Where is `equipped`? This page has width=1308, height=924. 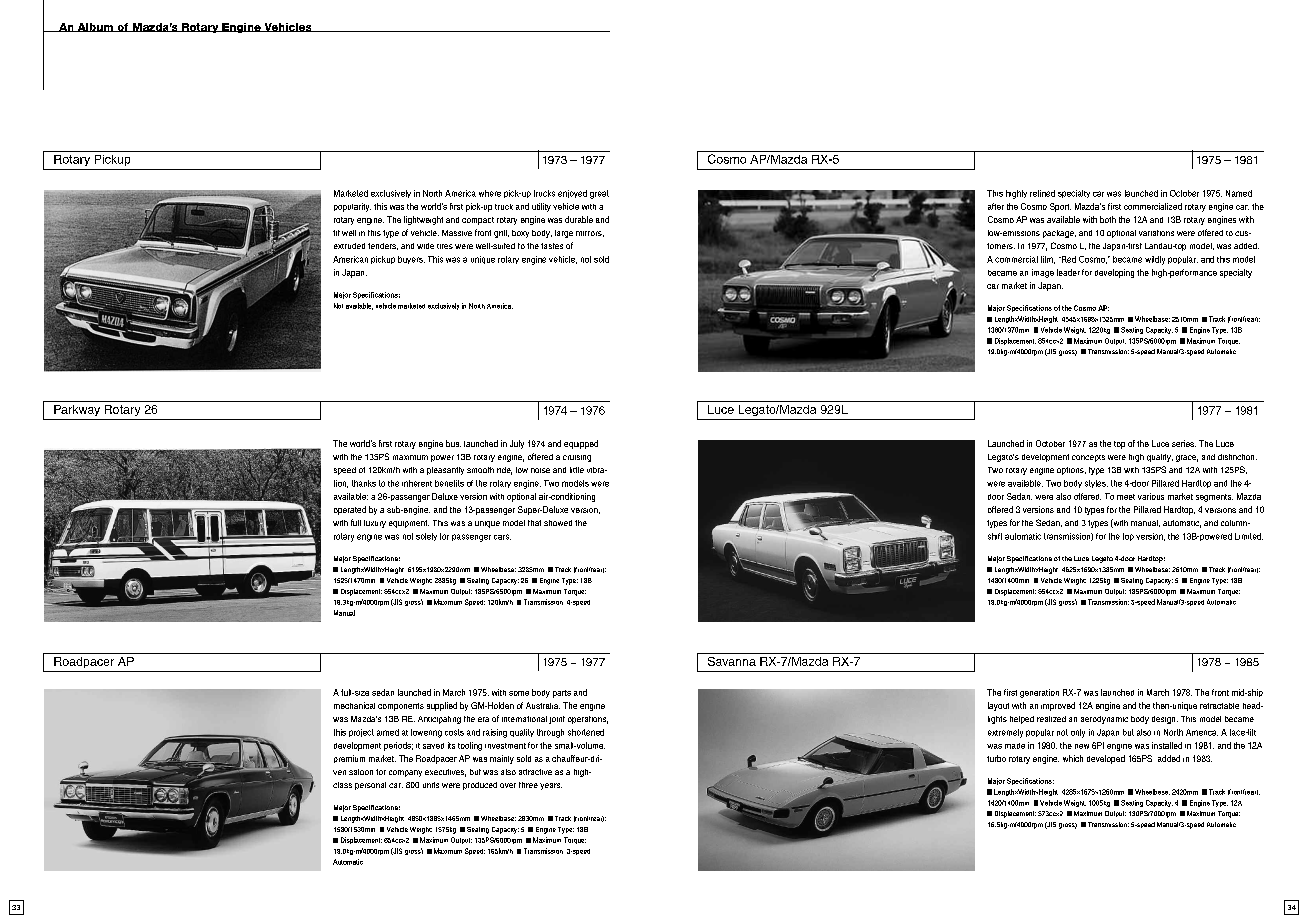
equipped is located at coordinates (581, 444).
